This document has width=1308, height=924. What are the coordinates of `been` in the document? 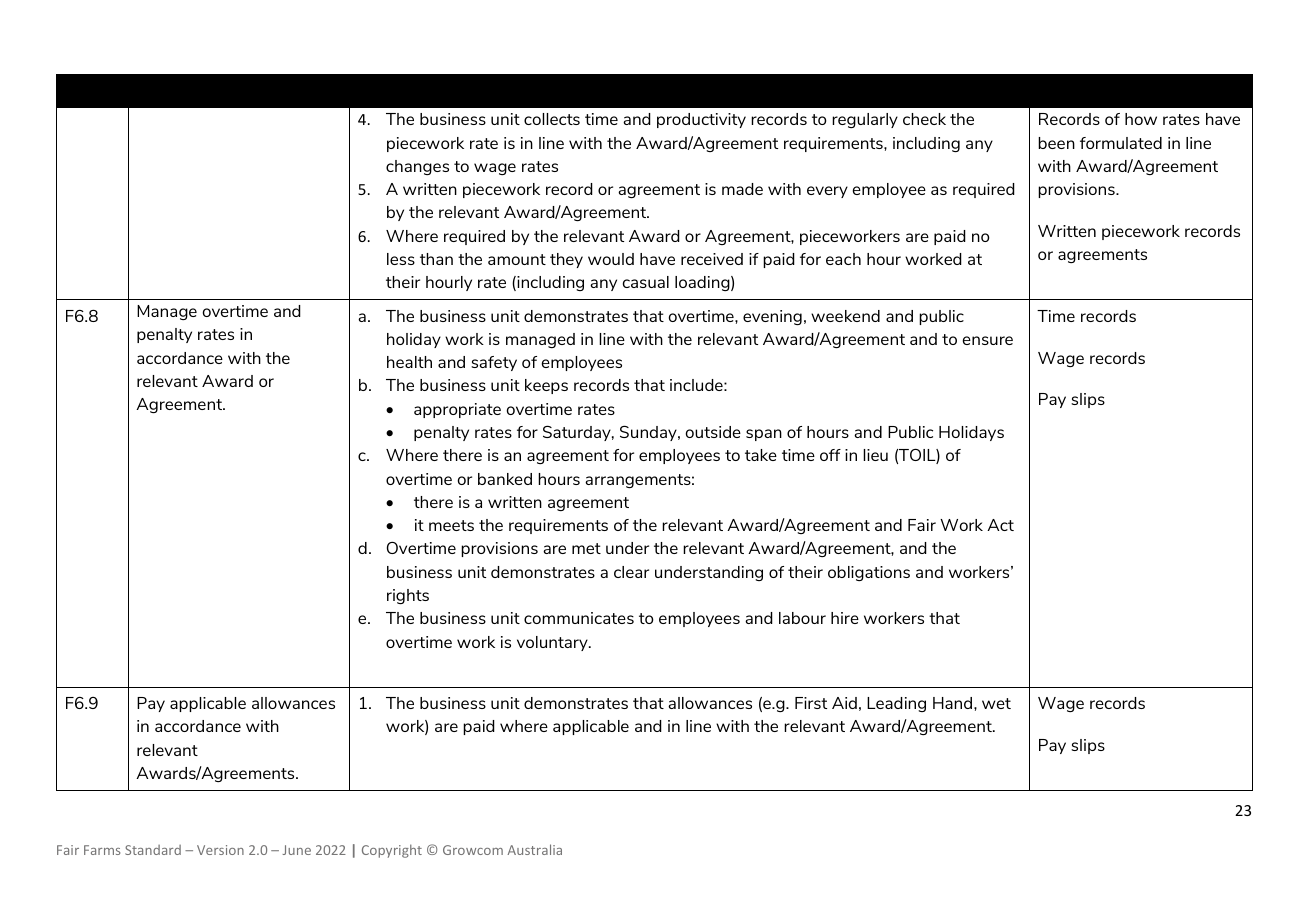 It's located at (1056, 143).
